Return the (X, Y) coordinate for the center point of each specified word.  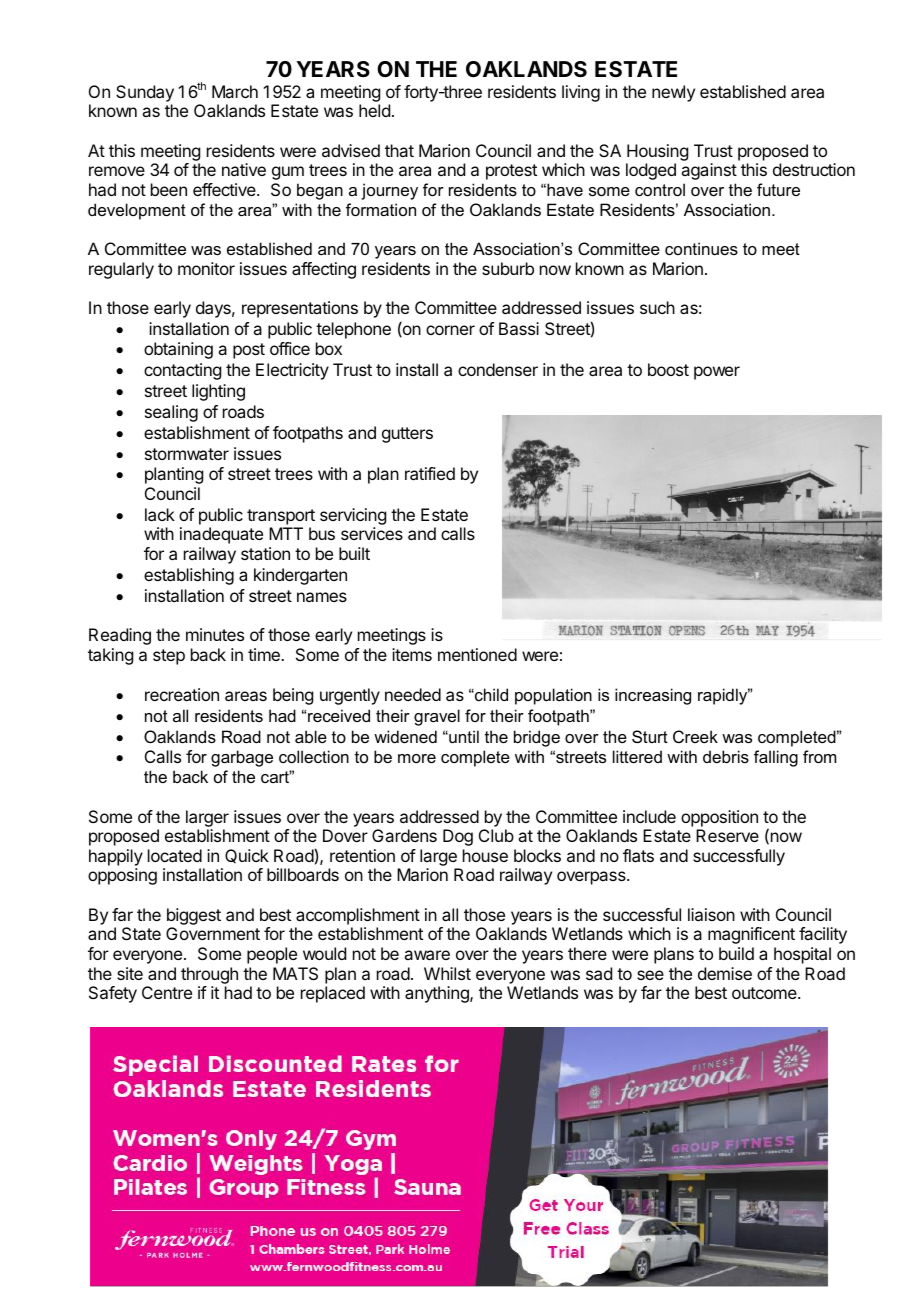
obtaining (178, 350)
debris (726, 756)
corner (450, 330)
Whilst (447, 973)
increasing (653, 696)
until (463, 736)
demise (725, 973)
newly (673, 93)
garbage (242, 758)
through (209, 975)
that (399, 150)
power (717, 373)
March (235, 91)
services (372, 533)
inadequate (221, 535)
